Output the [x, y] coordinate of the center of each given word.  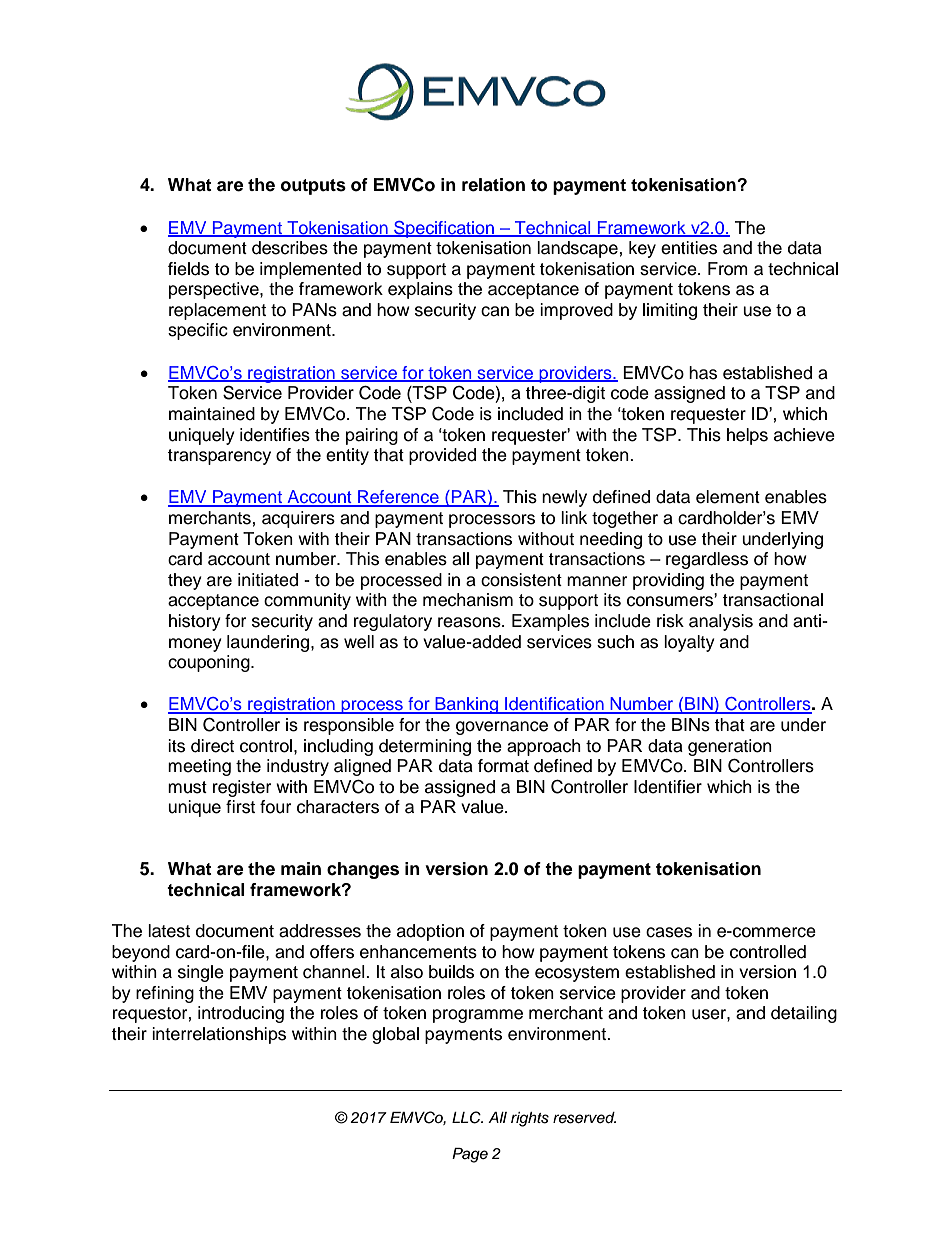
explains [420, 290]
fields [188, 269]
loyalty [689, 643]
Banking [466, 705]
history [195, 622]
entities [689, 248]
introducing [241, 1014]
